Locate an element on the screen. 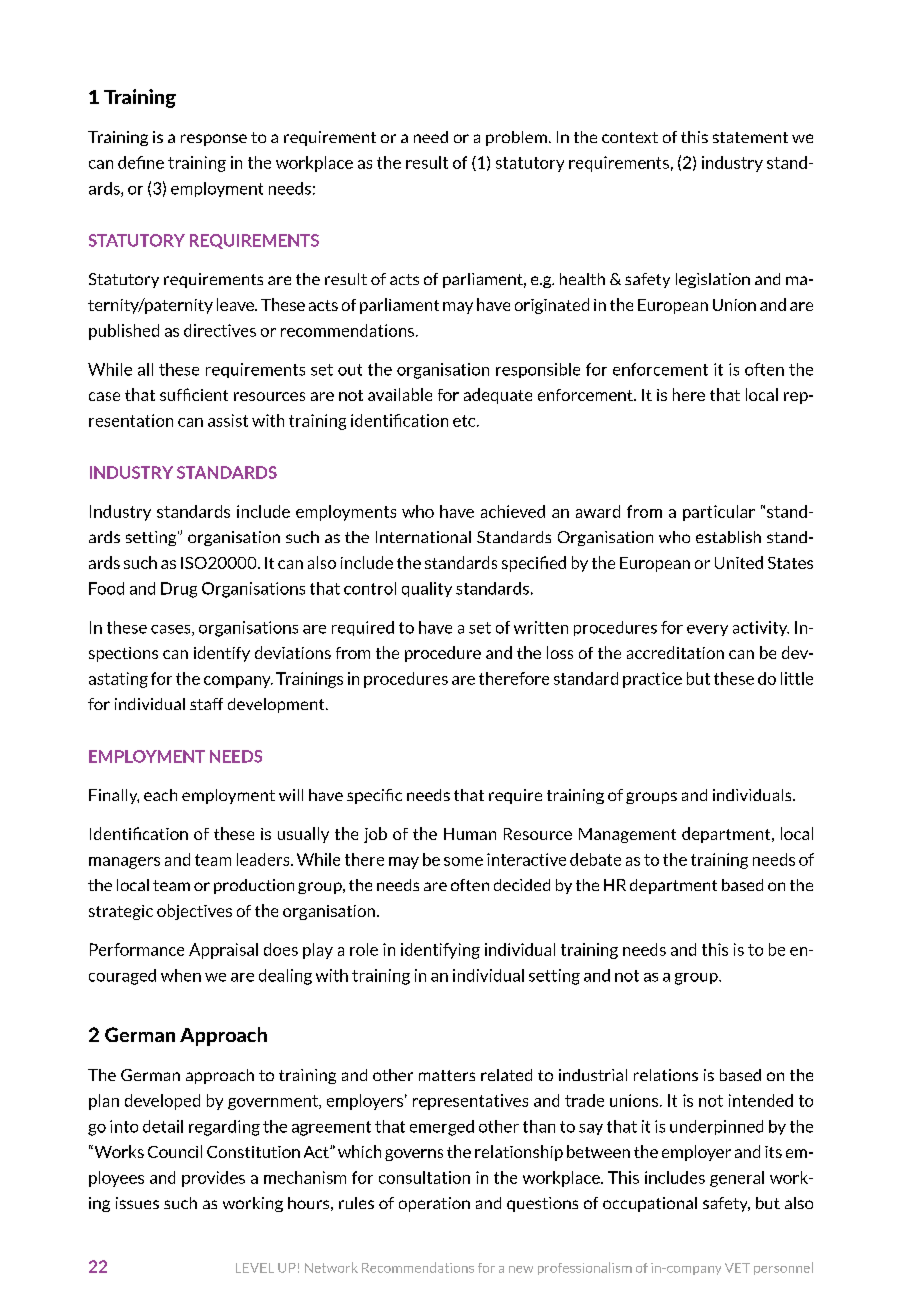 This screenshot has height=1308, width=924. problem is located at coordinates (516, 138).
